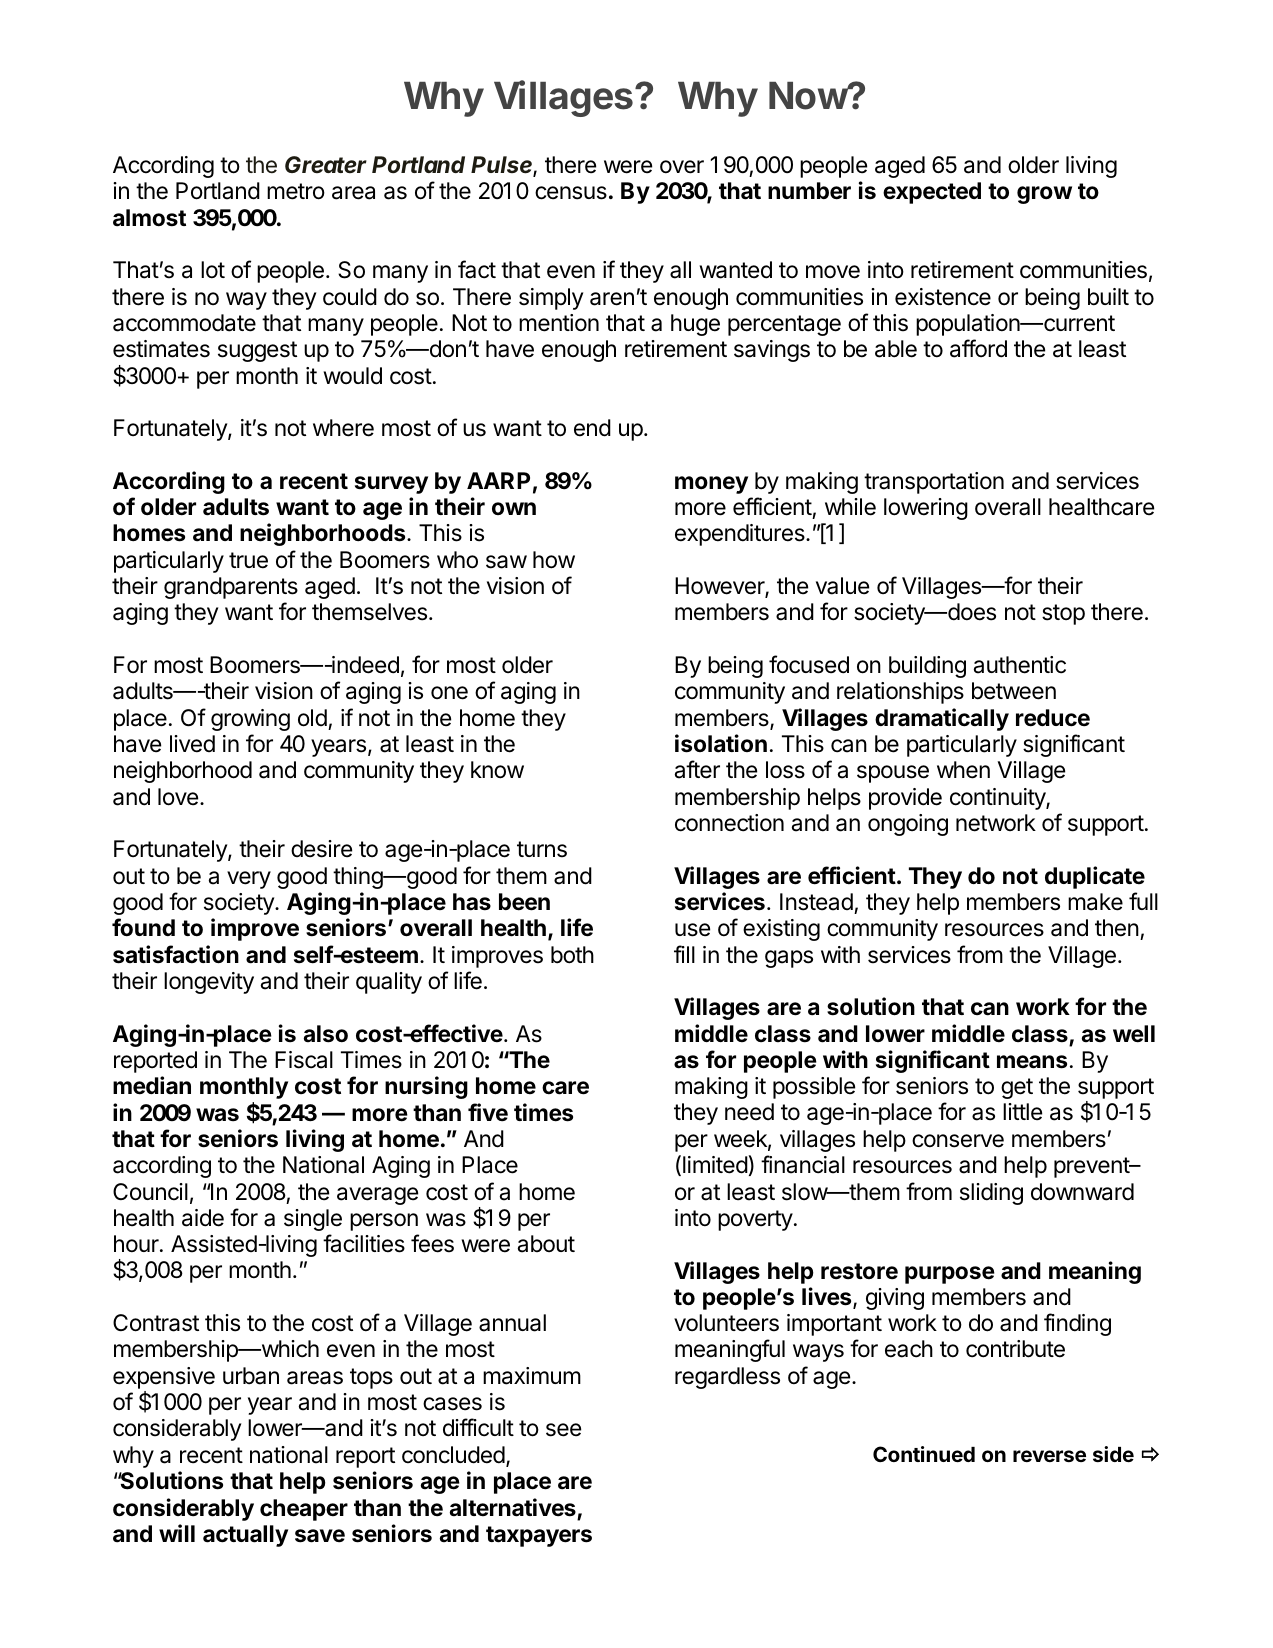 The height and width of the screenshot is (1648, 1273). What do you see at coordinates (1049, 1456) in the screenshot?
I see `reverse` at bounding box center [1049, 1456].
